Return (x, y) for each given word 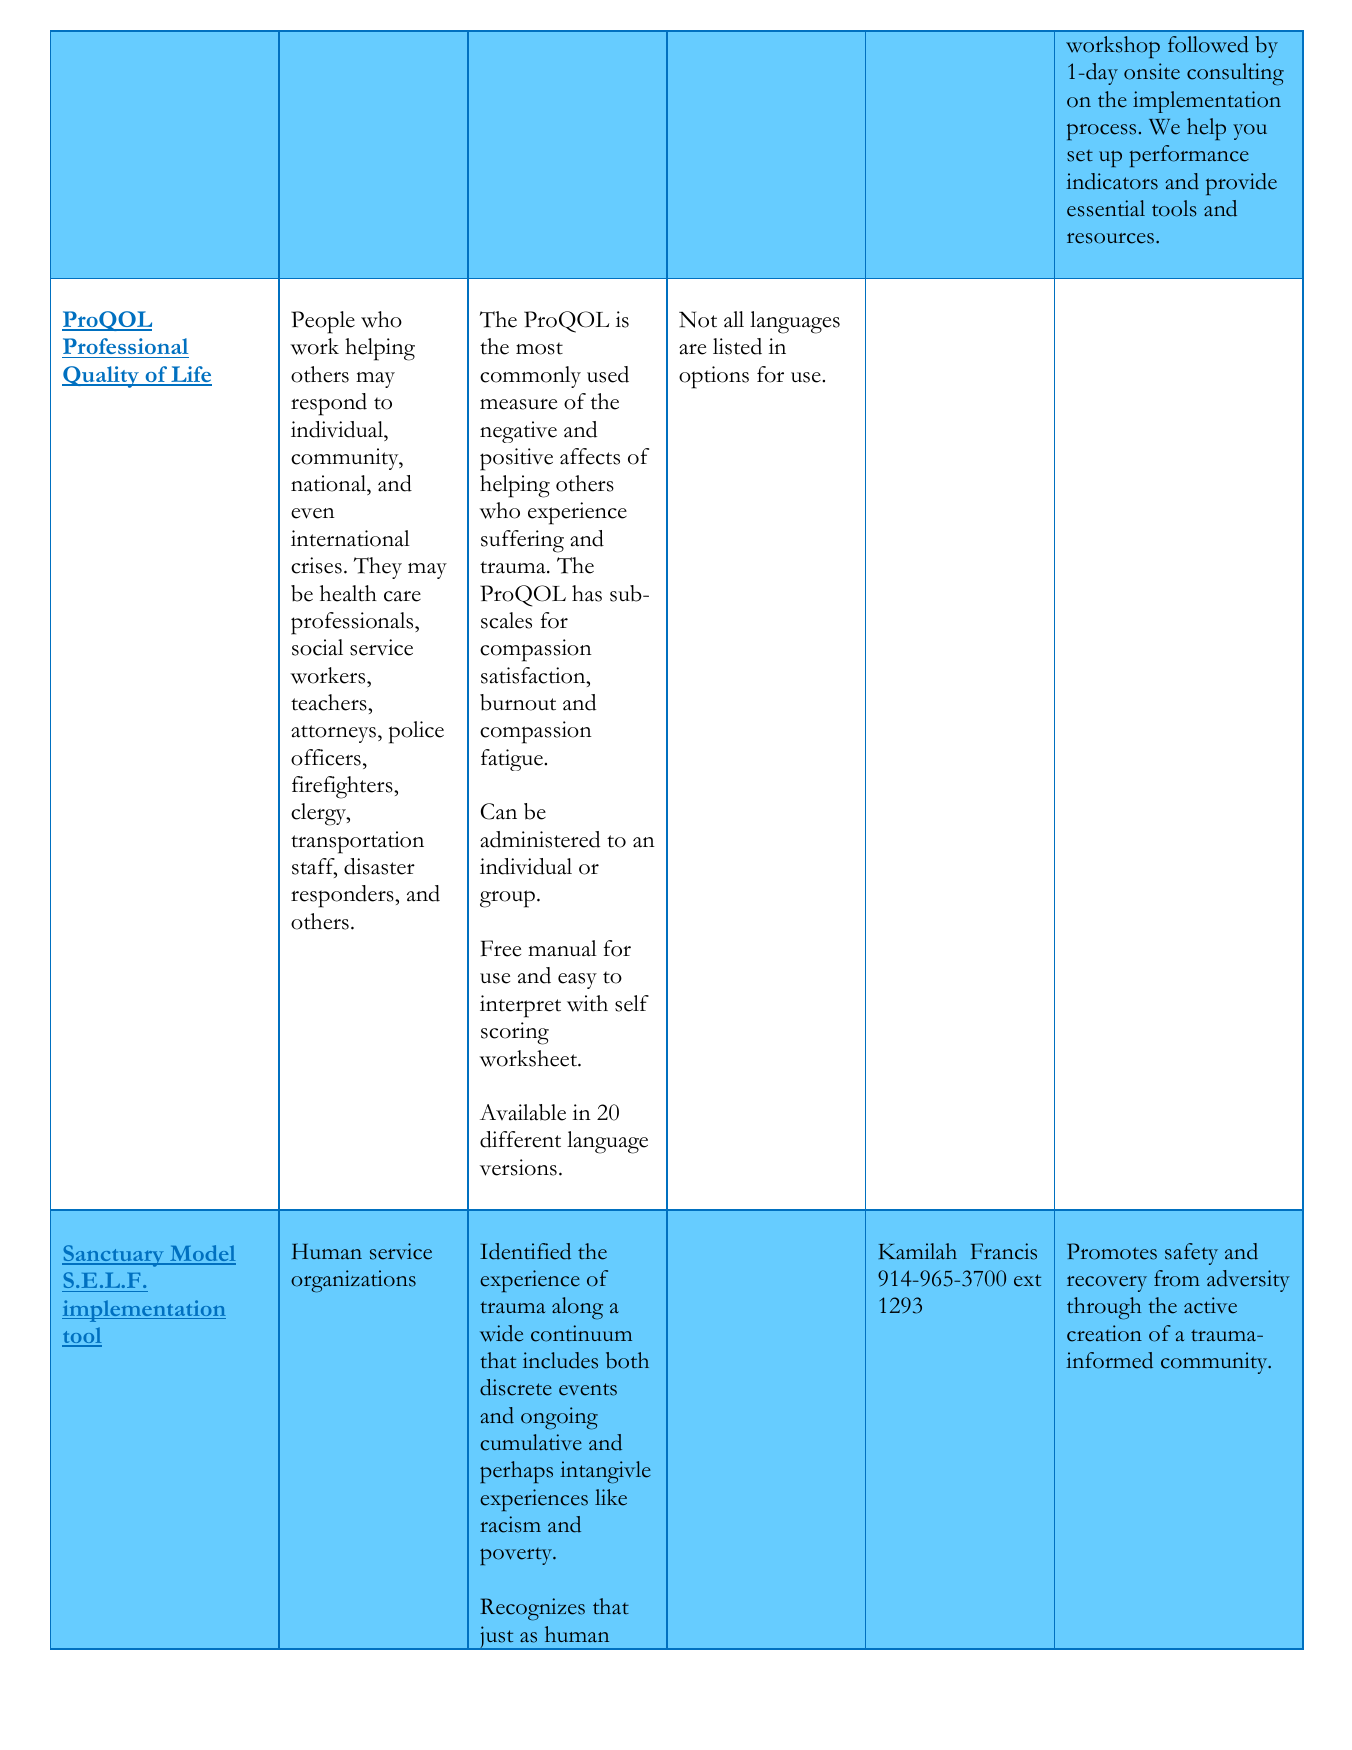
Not (698, 319)
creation (1104, 1333)
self (632, 1003)
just (497, 1638)
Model (202, 1254)
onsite (1152, 71)
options (714, 377)
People (323, 322)
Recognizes (532, 1609)
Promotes (1112, 1251)
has (587, 593)
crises (316, 565)
